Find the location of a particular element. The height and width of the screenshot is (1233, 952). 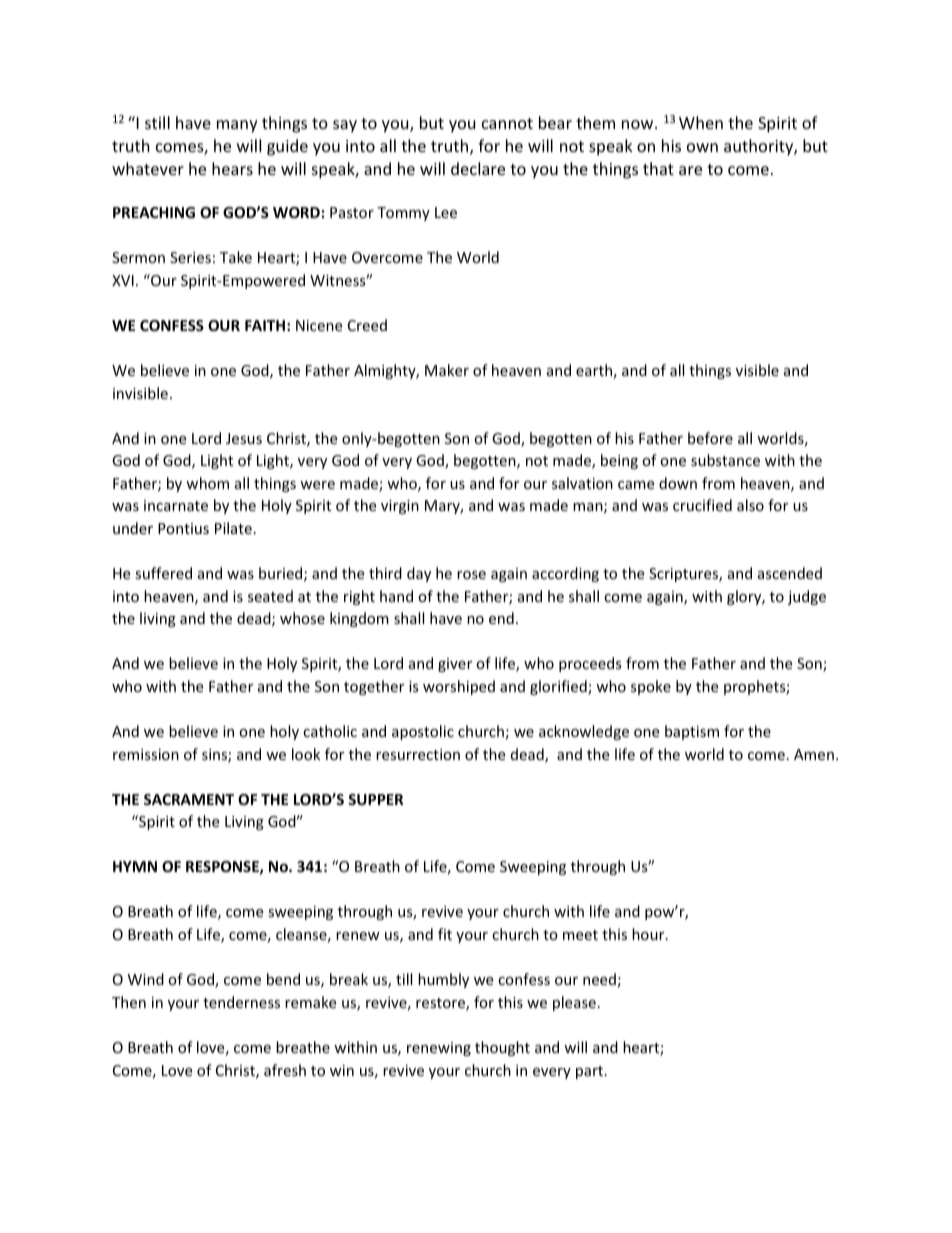

Jesus is located at coordinates (244, 438).
